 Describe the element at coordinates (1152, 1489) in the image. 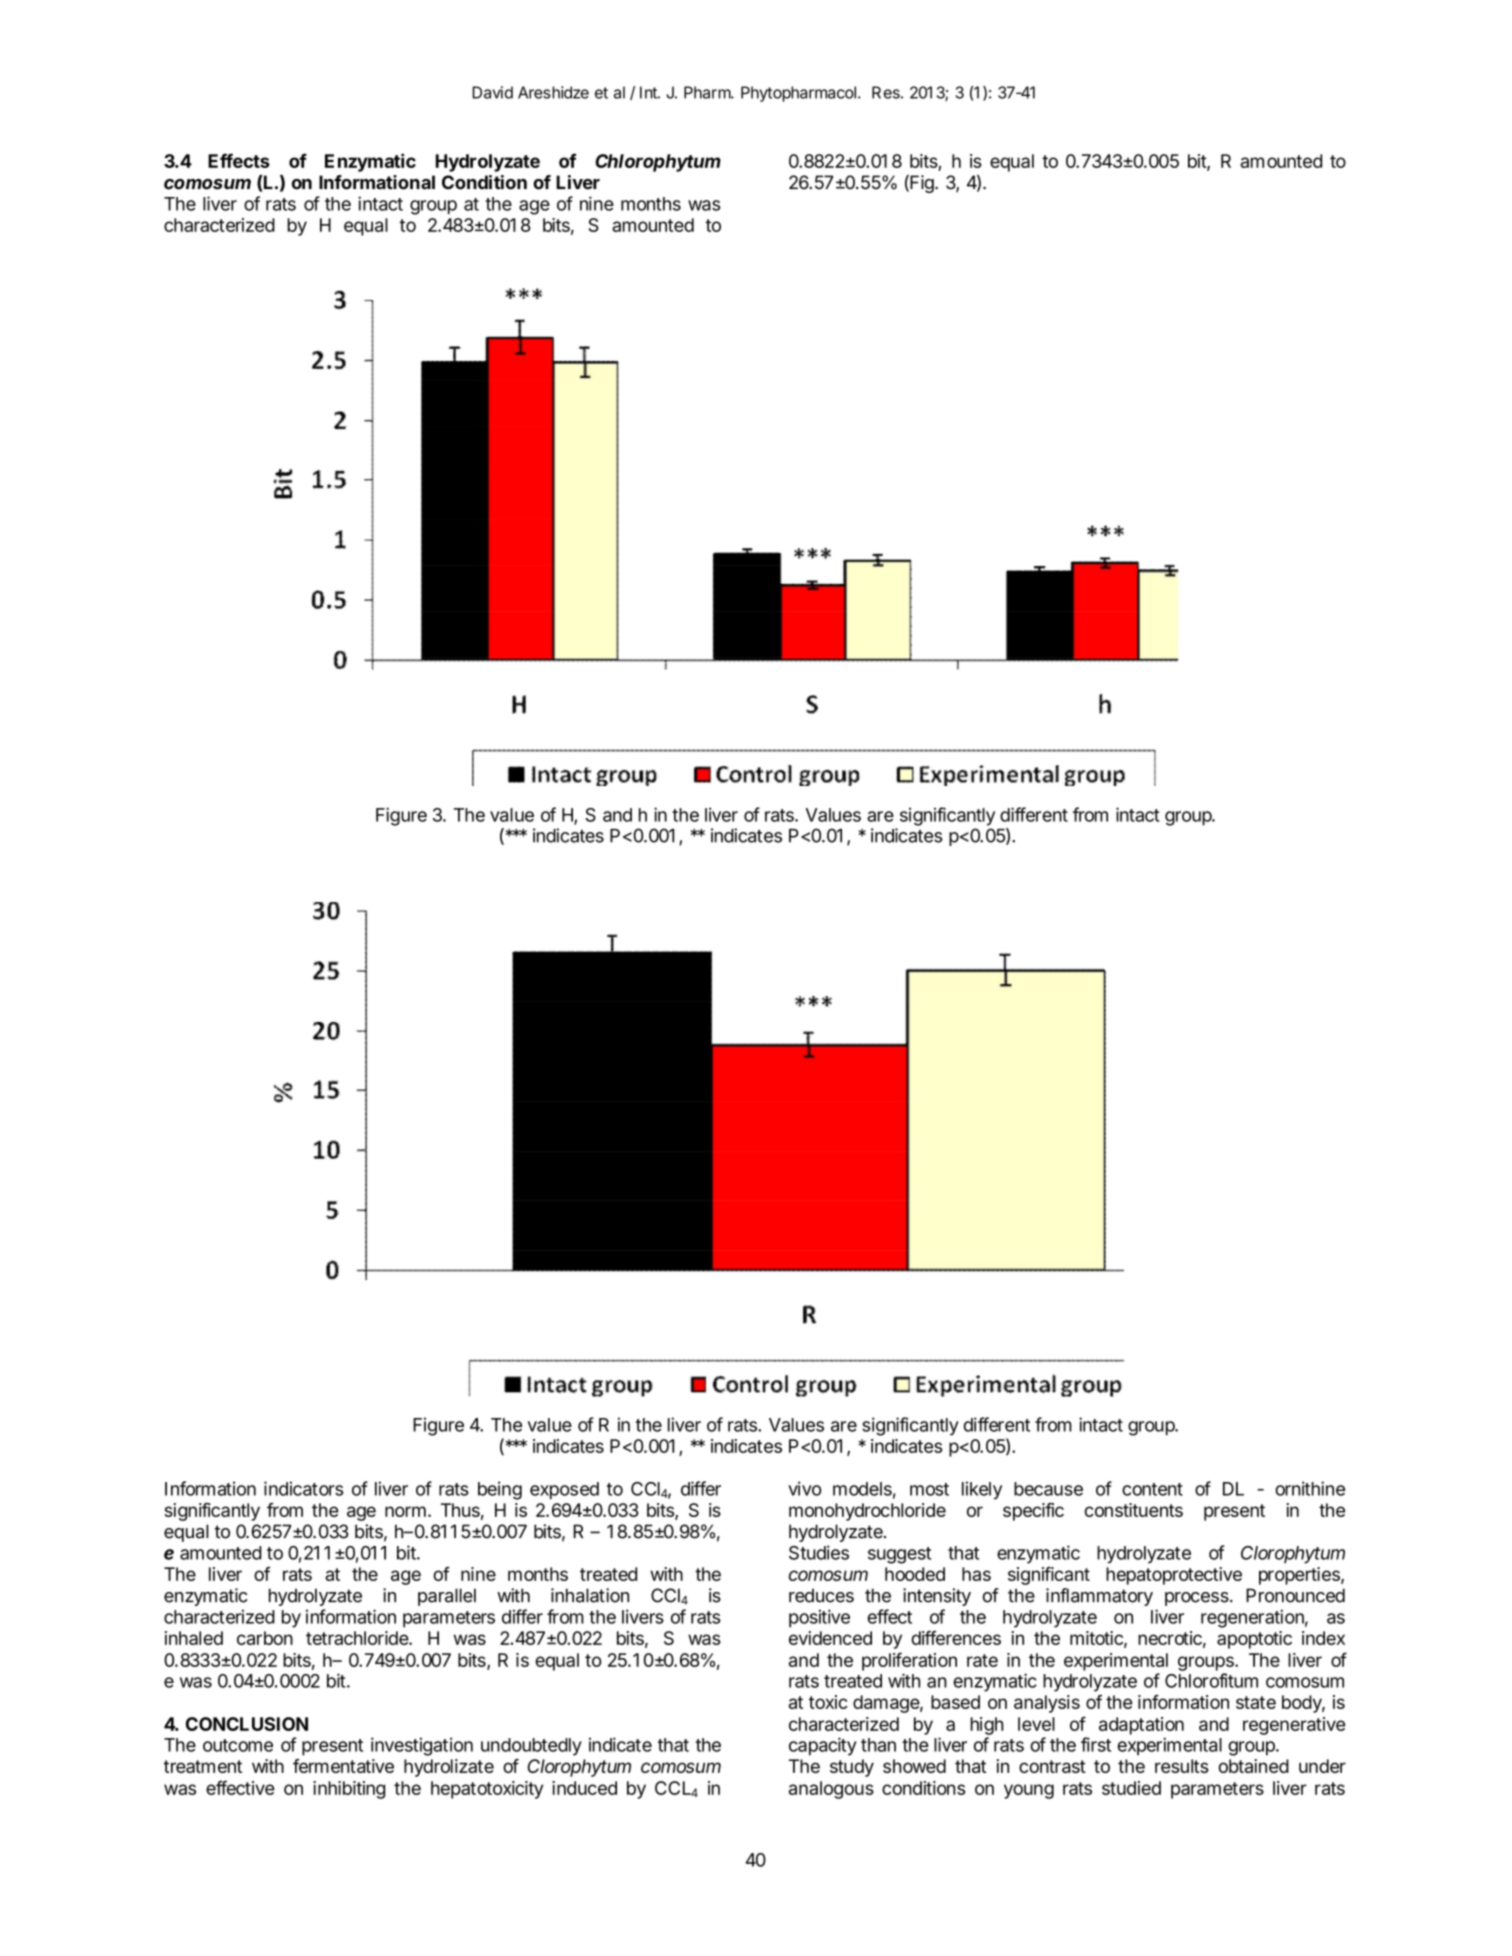

I see `content` at that location.
